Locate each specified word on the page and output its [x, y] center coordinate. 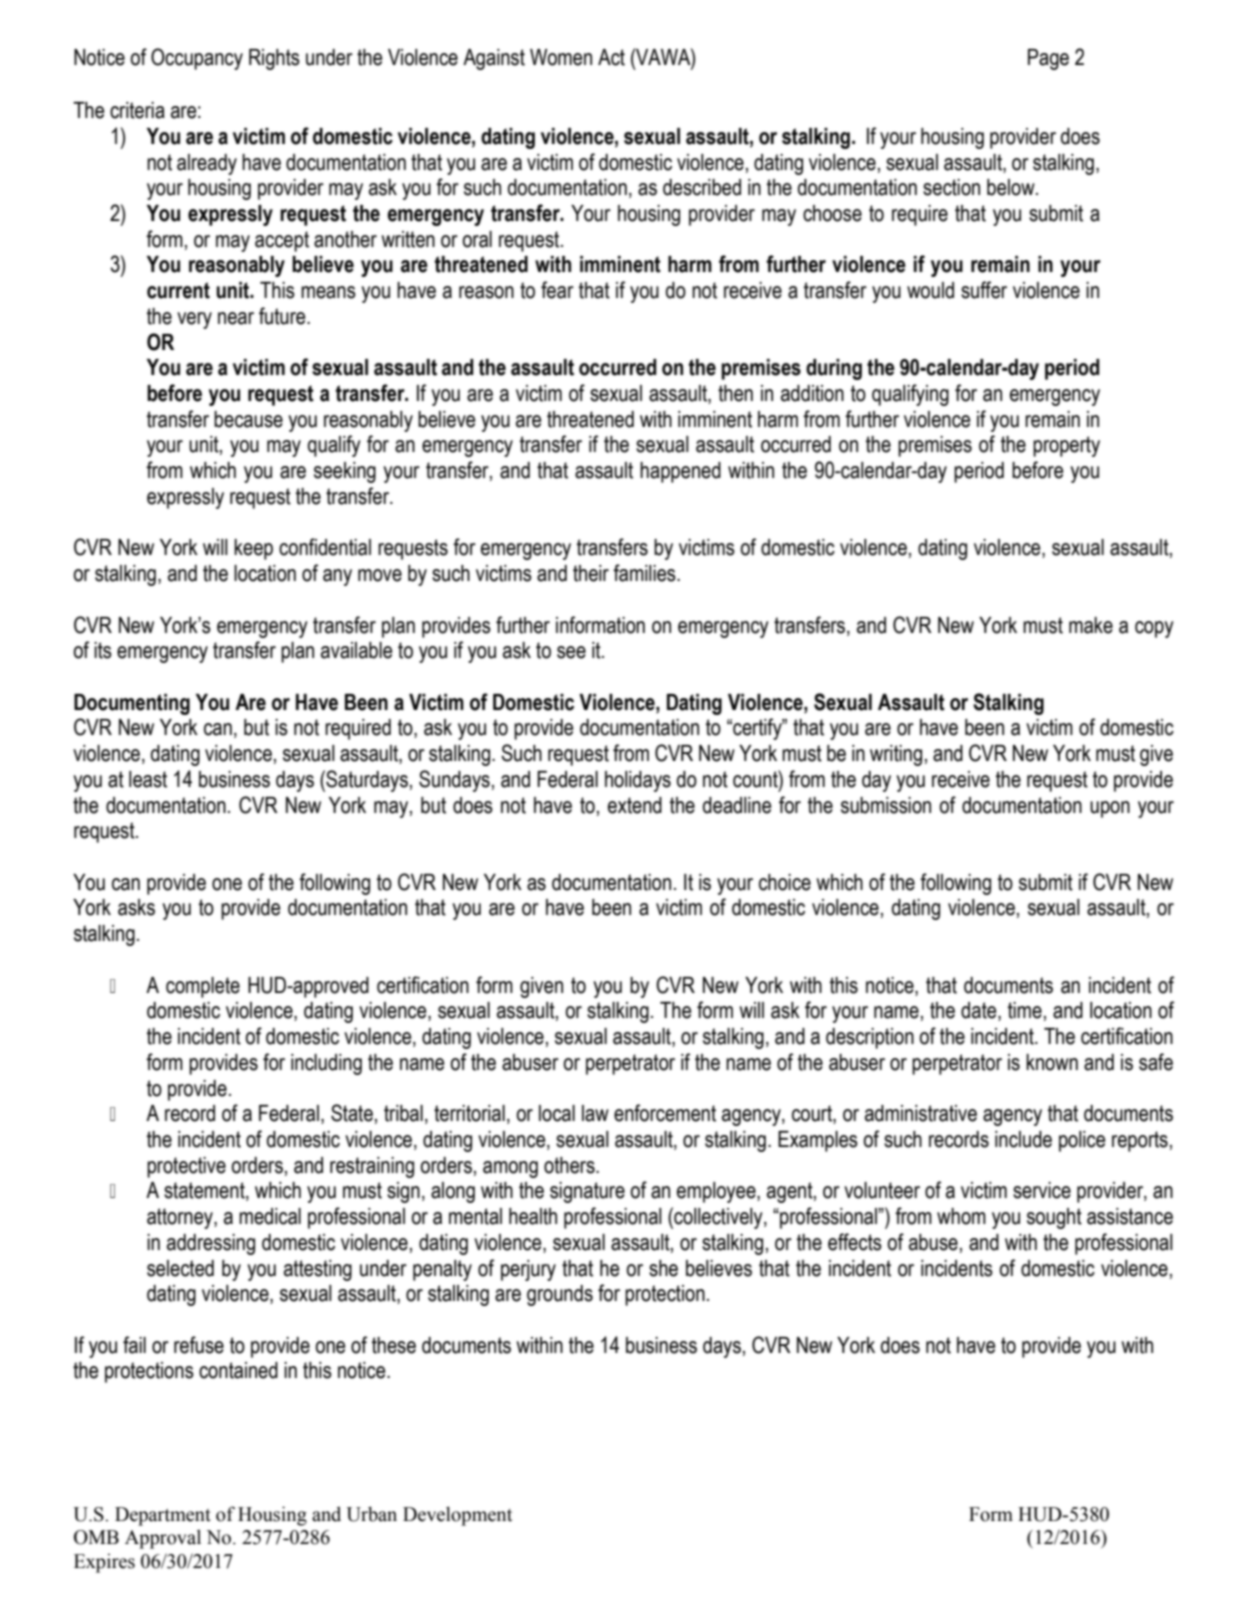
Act [611, 57]
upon [1110, 809]
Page [1048, 59]
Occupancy [197, 59]
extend [635, 805]
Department [163, 1516]
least [148, 779]
